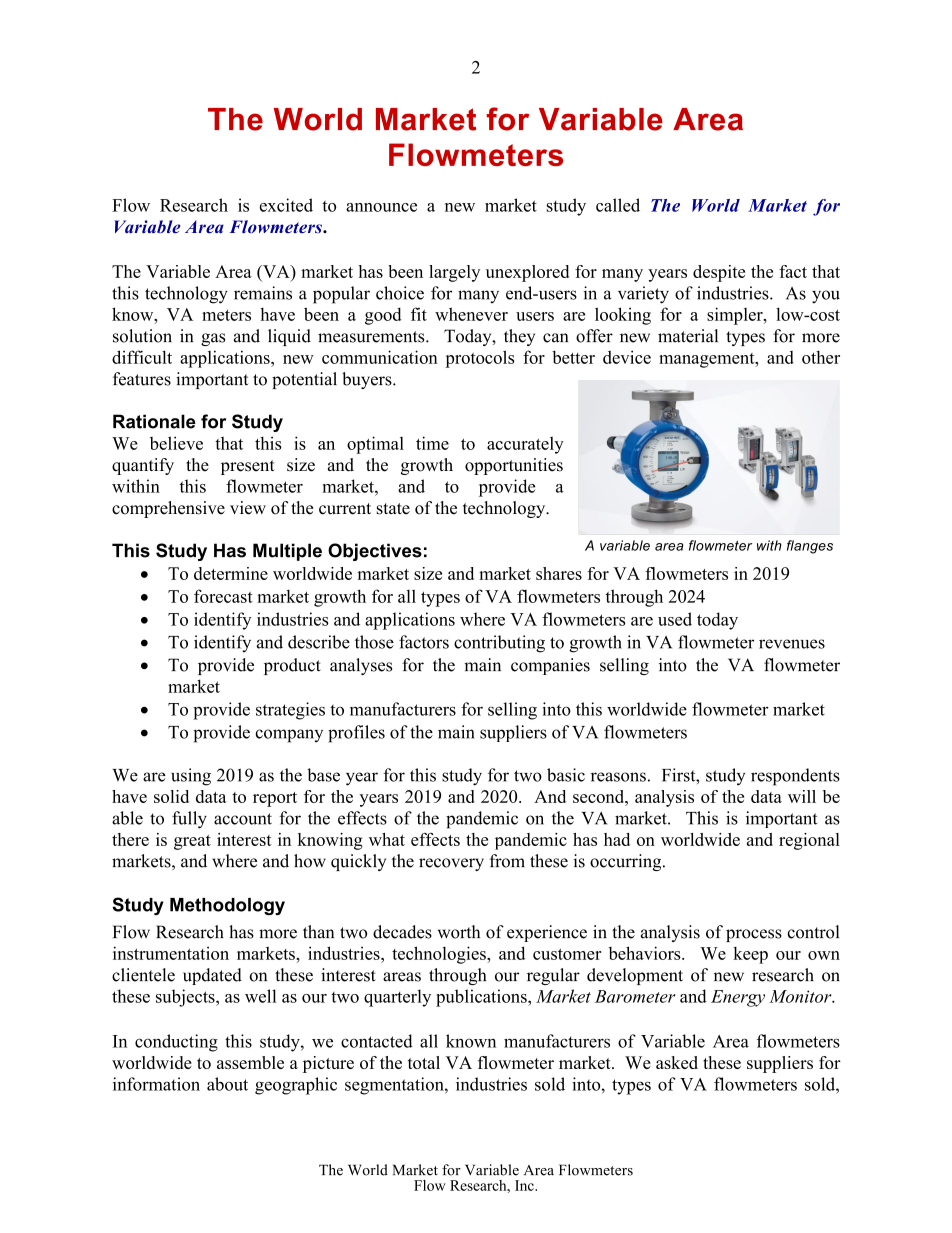 This image has width=952, height=1233. I want to click on shares, so click(559, 573).
